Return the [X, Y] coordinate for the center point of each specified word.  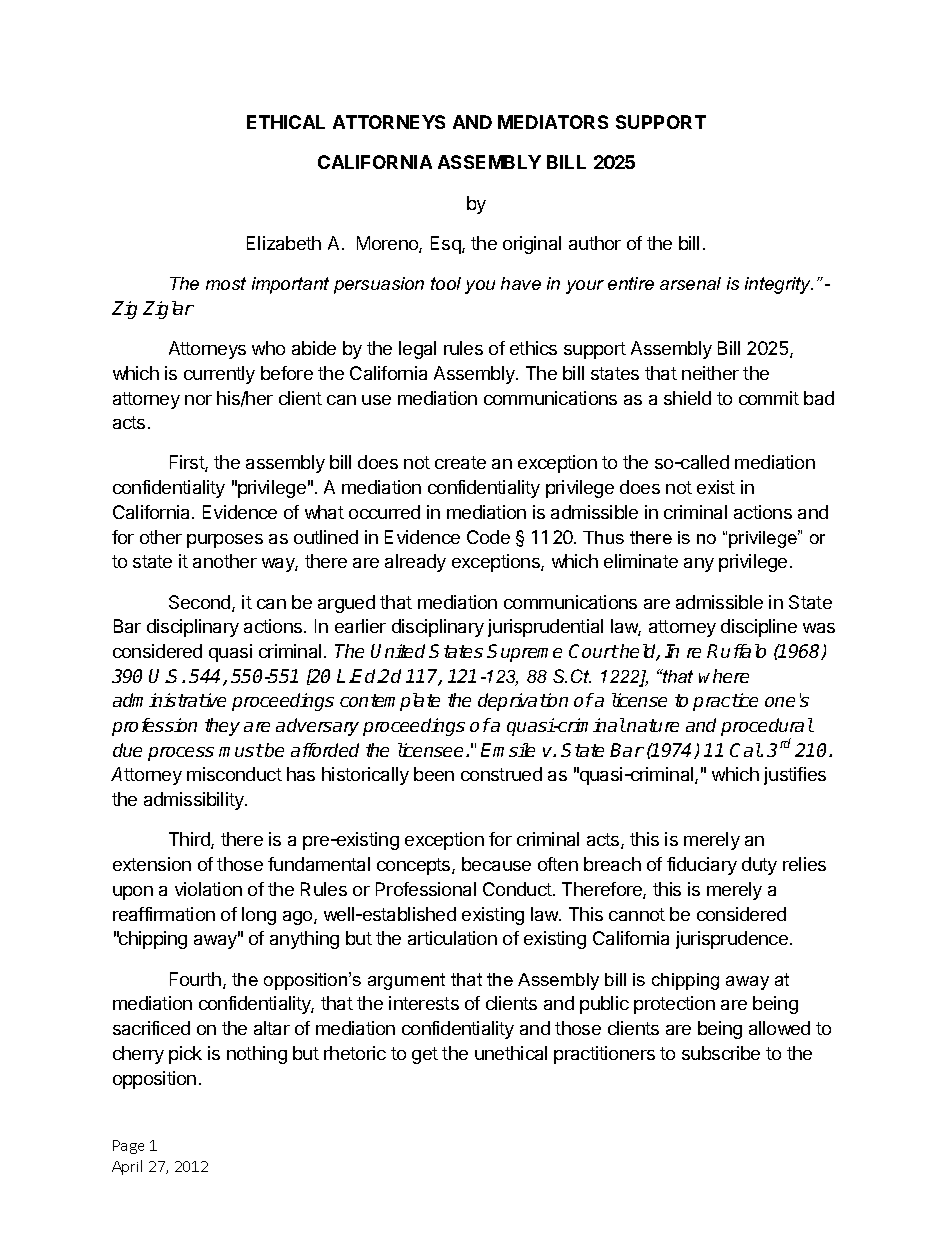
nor [198, 400]
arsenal [690, 283]
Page [128, 1147]
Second [201, 603]
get [425, 1055]
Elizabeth [284, 243]
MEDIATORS [553, 122]
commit [769, 398]
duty [759, 866]
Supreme [524, 653]
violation [208, 889]
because [496, 864]
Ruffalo [736, 651]
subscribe [721, 1053]
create [460, 462]
